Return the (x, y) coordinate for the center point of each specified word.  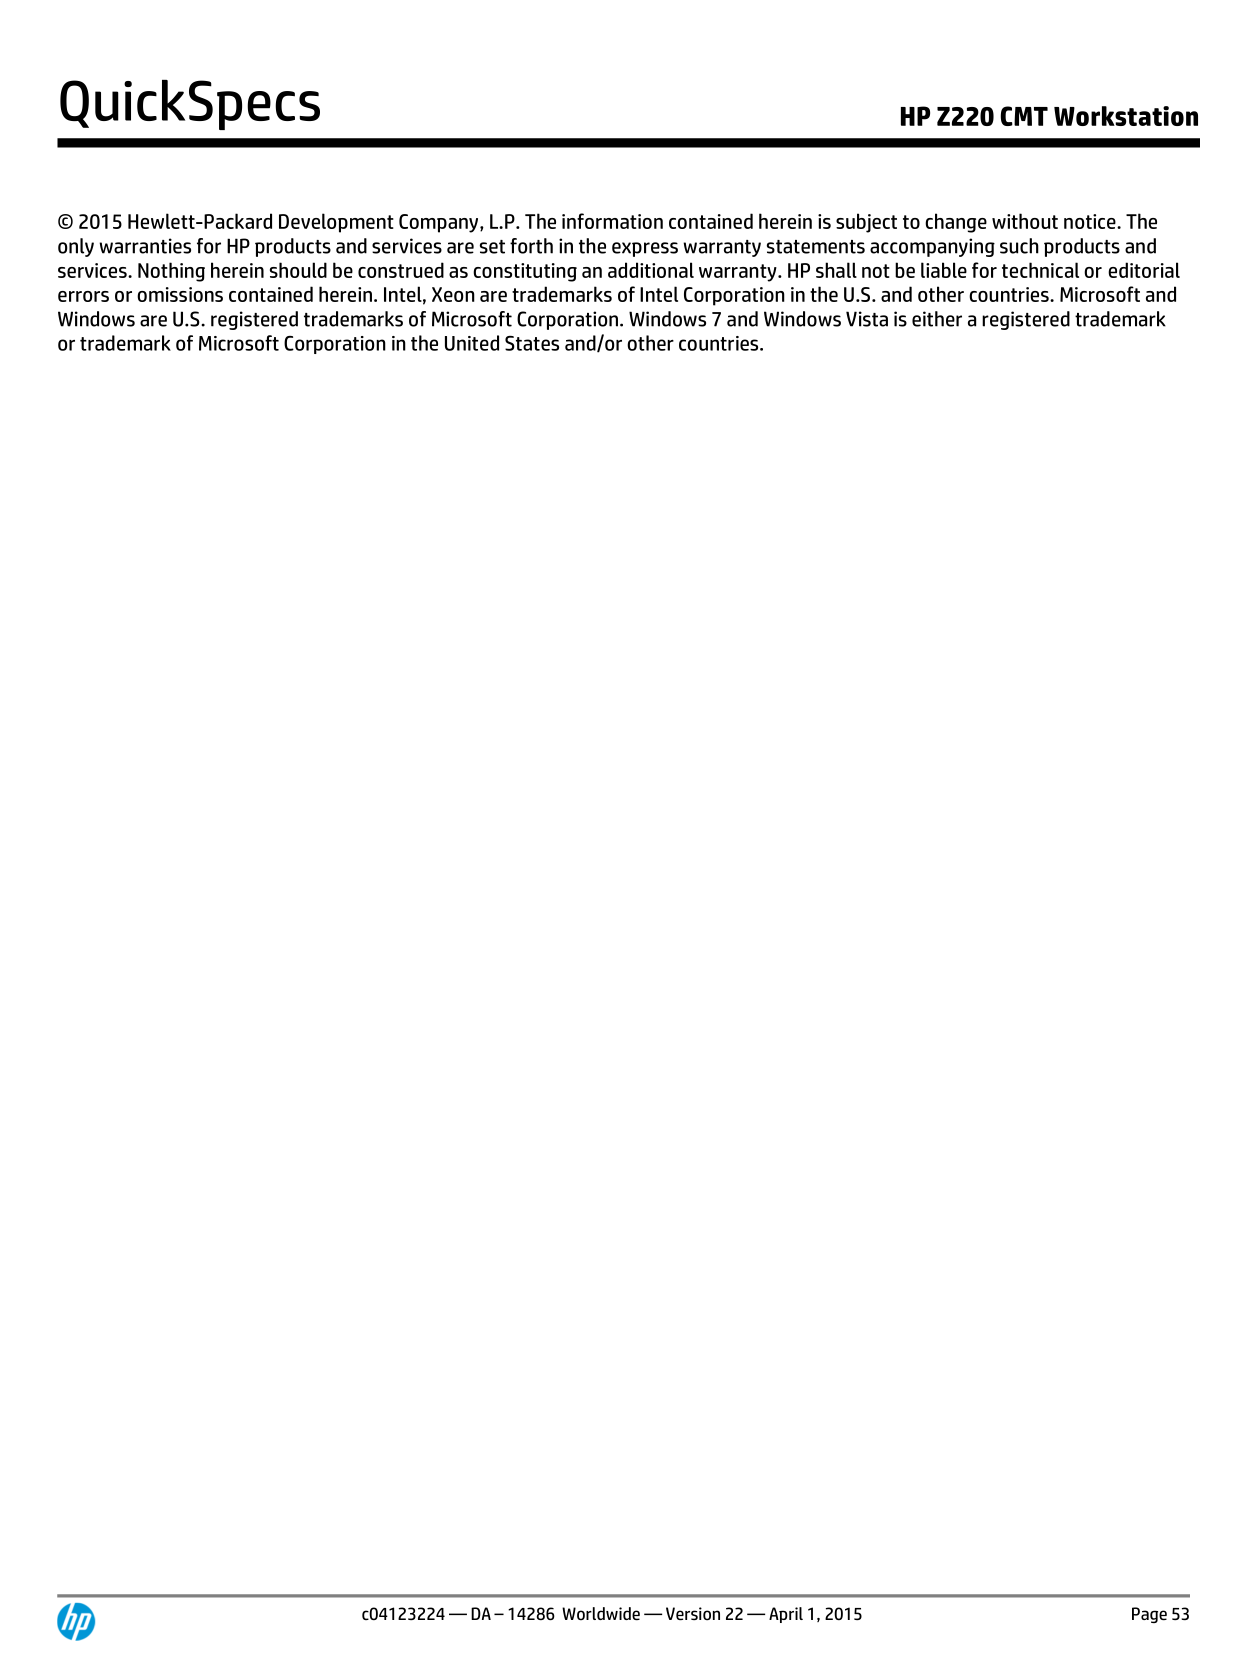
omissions (180, 294)
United (472, 343)
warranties (145, 246)
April (786, 1615)
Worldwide (601, 1614)
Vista (867, 319)
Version (693, 1614)
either (937, 319)
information (612, 221)
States (532, 343)
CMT (1024, 116)
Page (1149, 1615)
